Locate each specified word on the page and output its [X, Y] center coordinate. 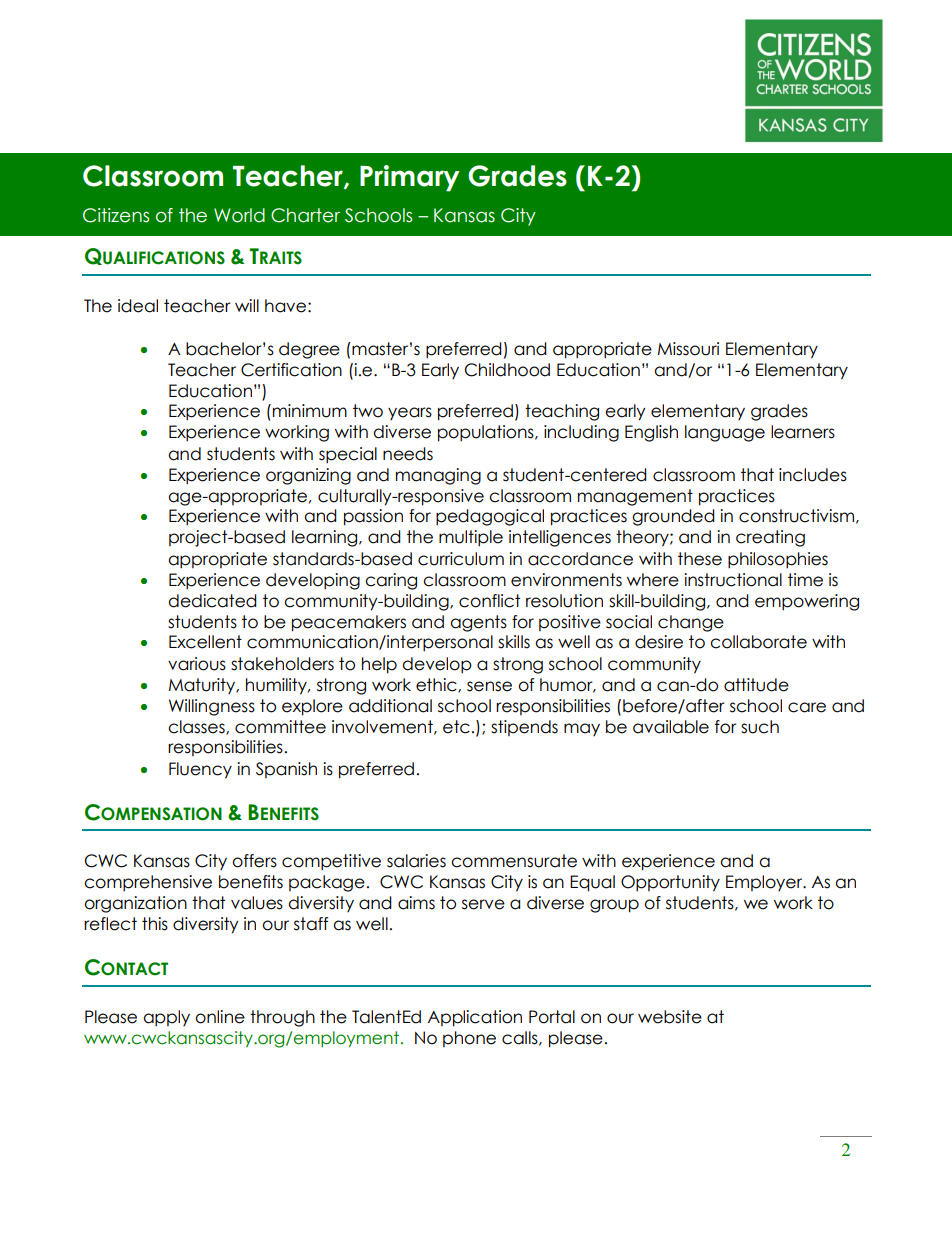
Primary [409, 178]
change [691, 623]
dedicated [212, 601]
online [220, 1017]
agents [478, 623]
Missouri [688, 349]
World [239, 215]
